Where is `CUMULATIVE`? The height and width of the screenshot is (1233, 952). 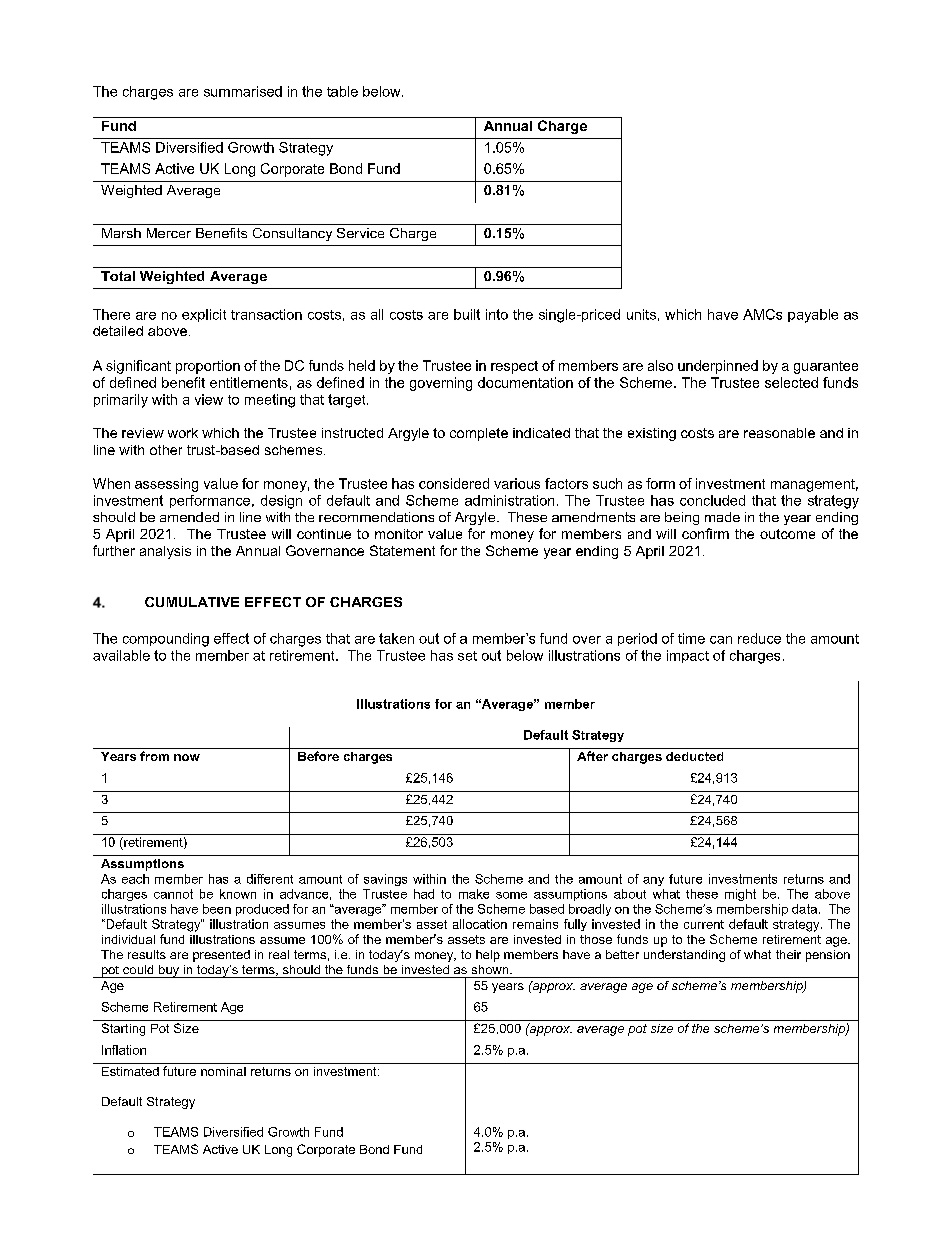 CUMULATIVE is located at coordinates (192, 602).
